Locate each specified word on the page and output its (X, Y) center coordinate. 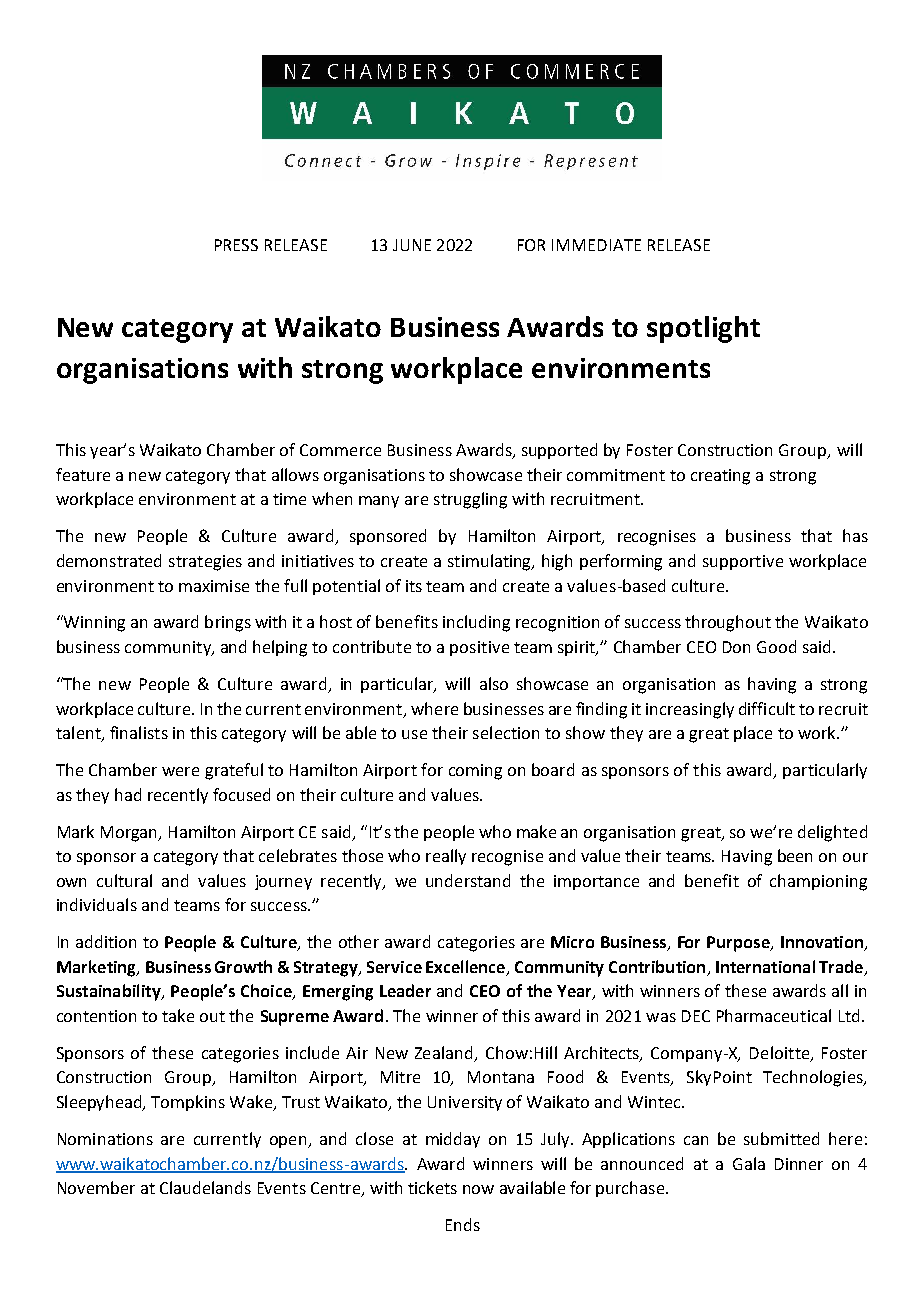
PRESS (236, 245)
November (96, 1187)
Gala (749, 1163)
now (478, 1189)
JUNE (412, 245)
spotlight (703, 329)
